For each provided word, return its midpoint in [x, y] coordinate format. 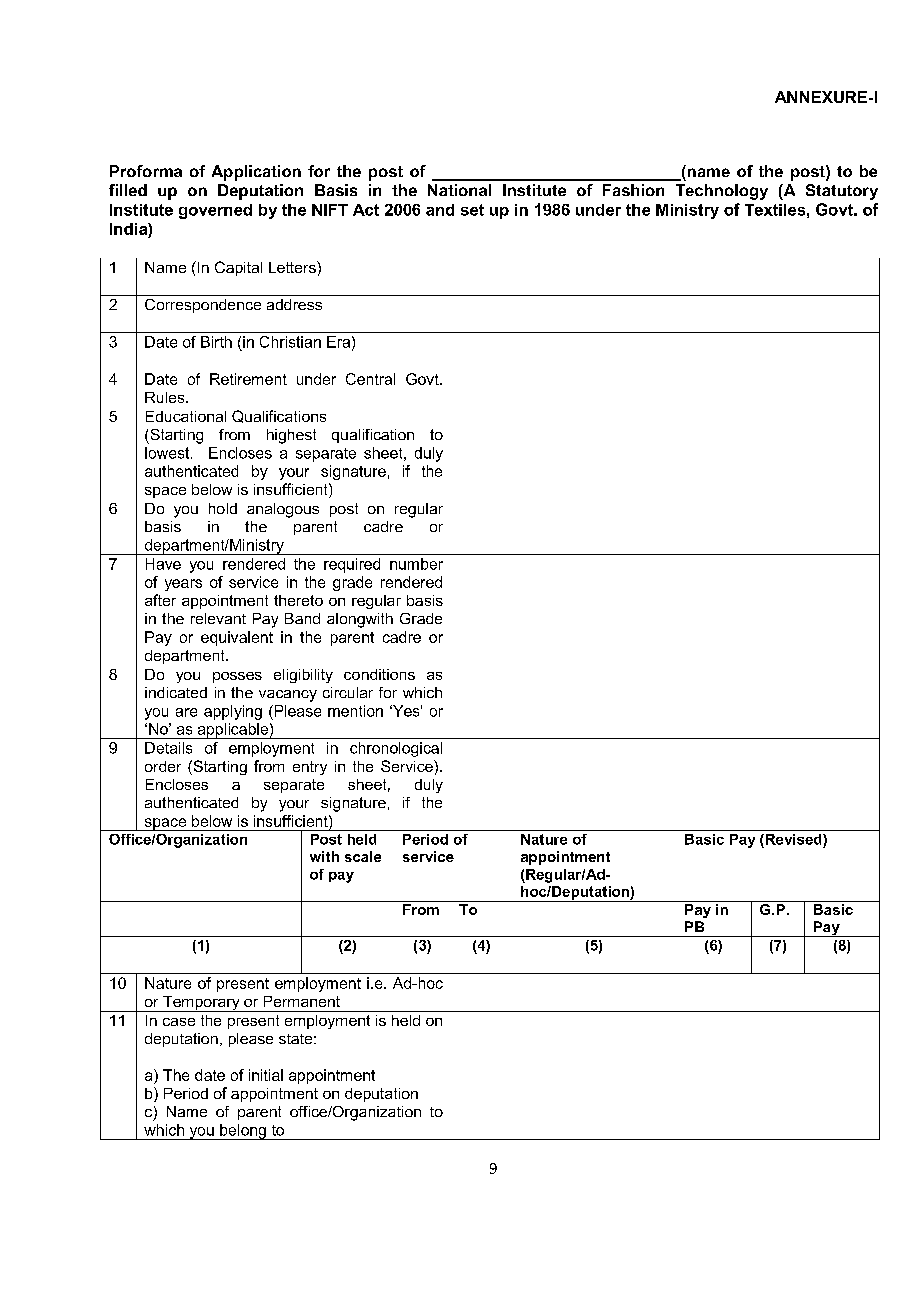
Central [370, 379]
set [472, 210]
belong [243, 1132]
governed [215, 211]
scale [363, 856]
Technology [722, 192]
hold [223, 508]
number [416, 564]
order [163, 766]
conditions [379, 674]
